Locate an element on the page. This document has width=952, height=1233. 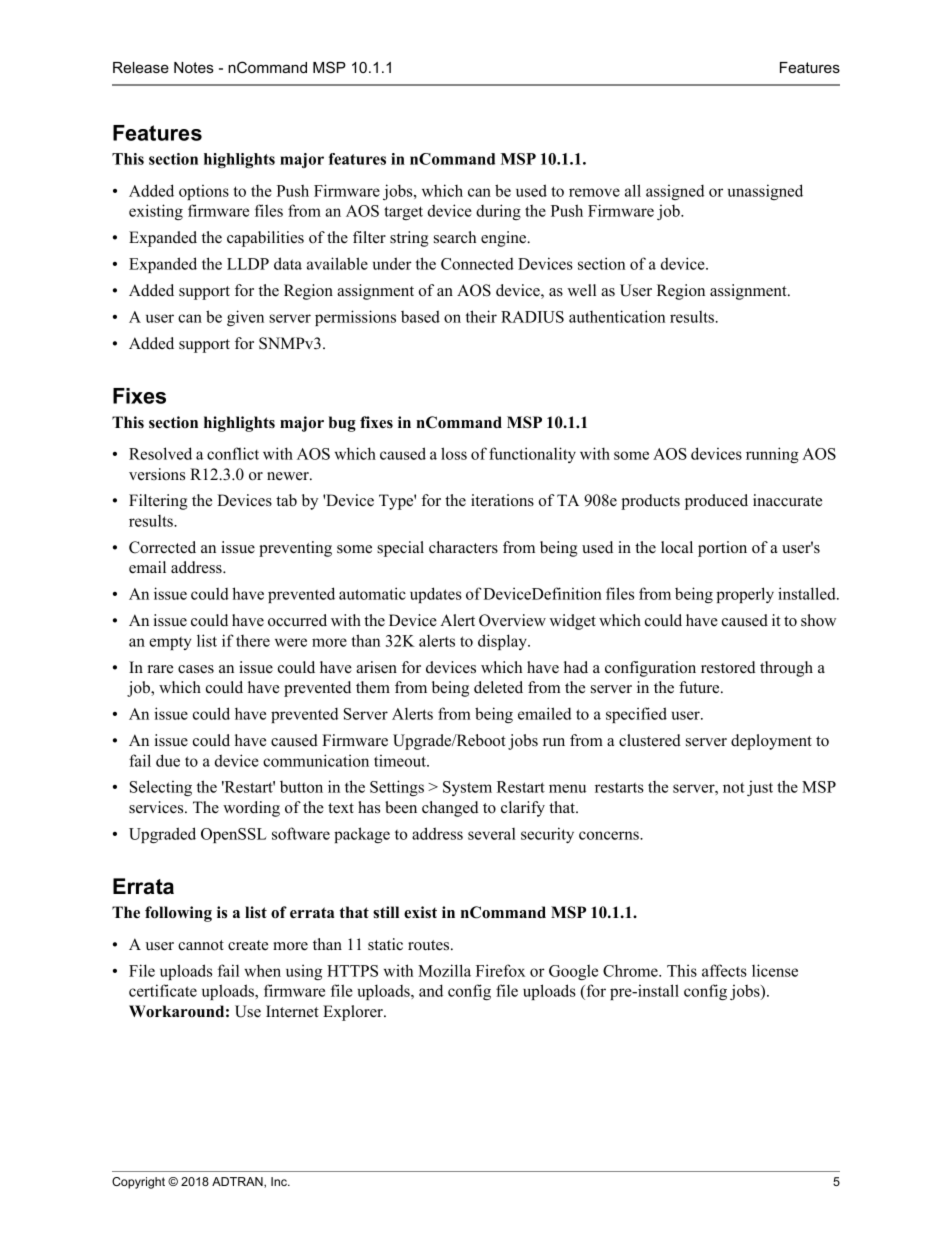
Inc is located at coordinates (280, 1181).
